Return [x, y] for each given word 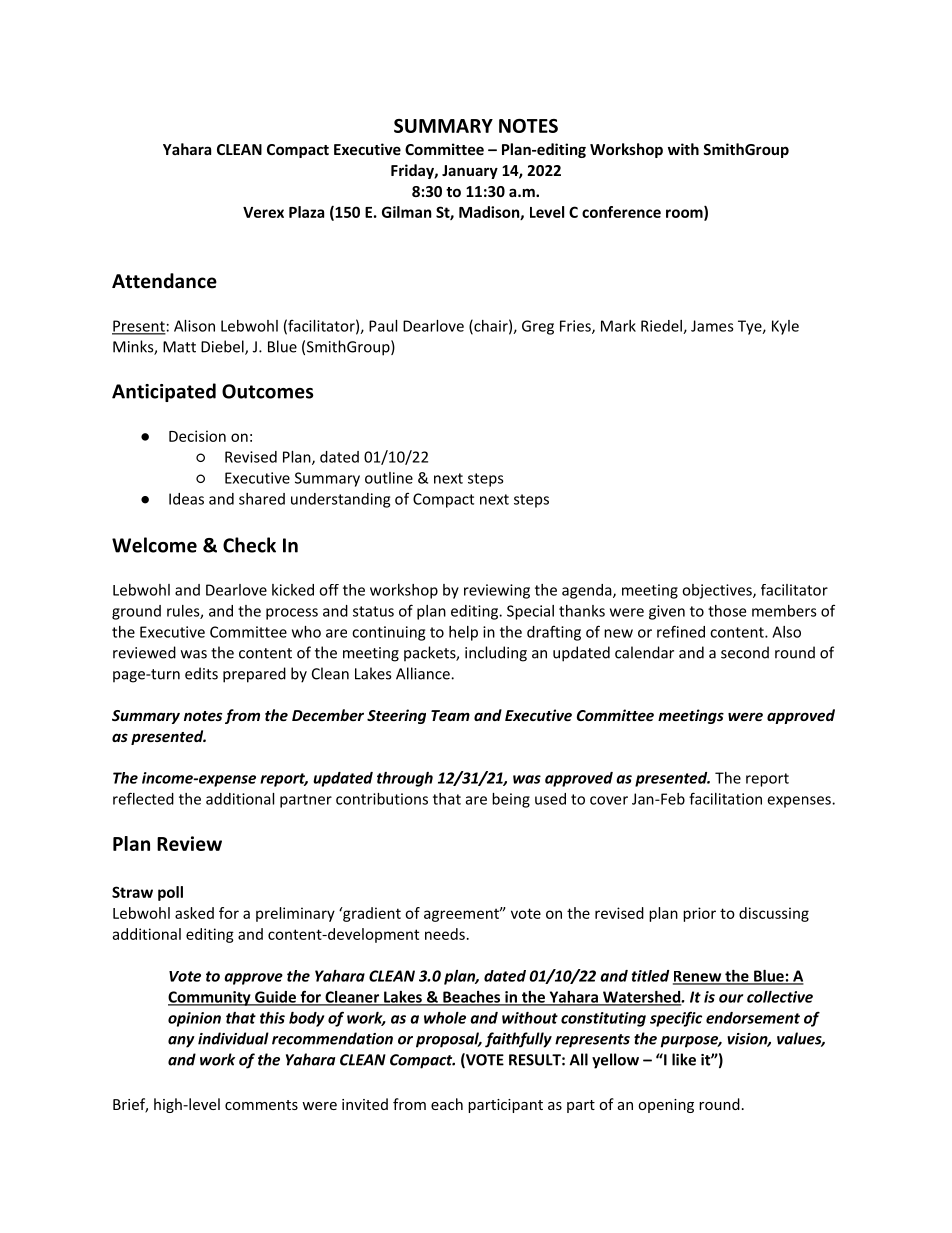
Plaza [306, 212]
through [405, 779]
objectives [718, 591]
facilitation [725, 798]
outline [389, 478]
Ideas [186, 499]
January [470, 172]
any [181, 1042]
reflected [143, 798]
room [685, 214]
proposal [448, 1040]
